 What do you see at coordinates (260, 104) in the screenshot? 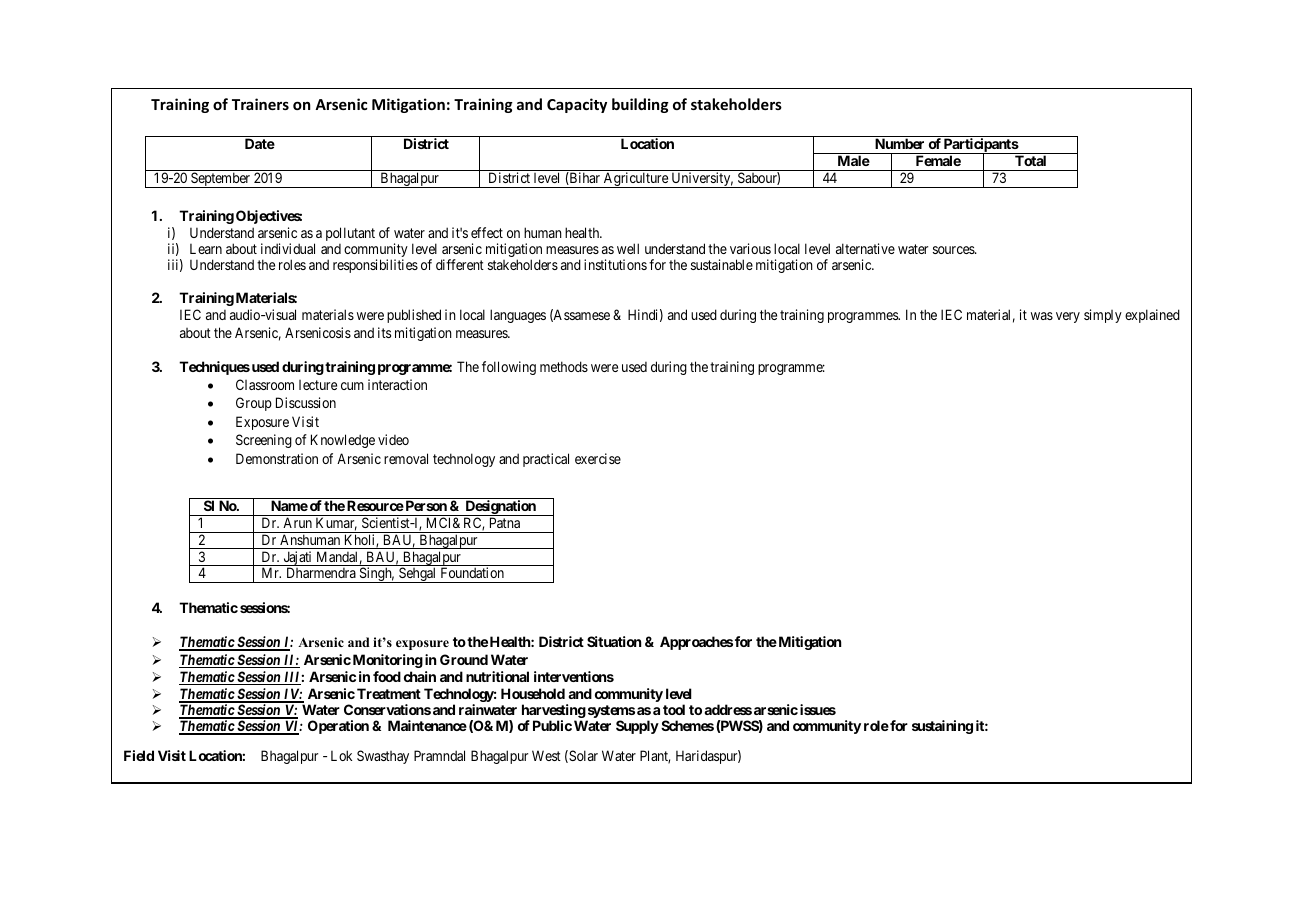
I see `Trainers` at bounding box center [260, 104].
